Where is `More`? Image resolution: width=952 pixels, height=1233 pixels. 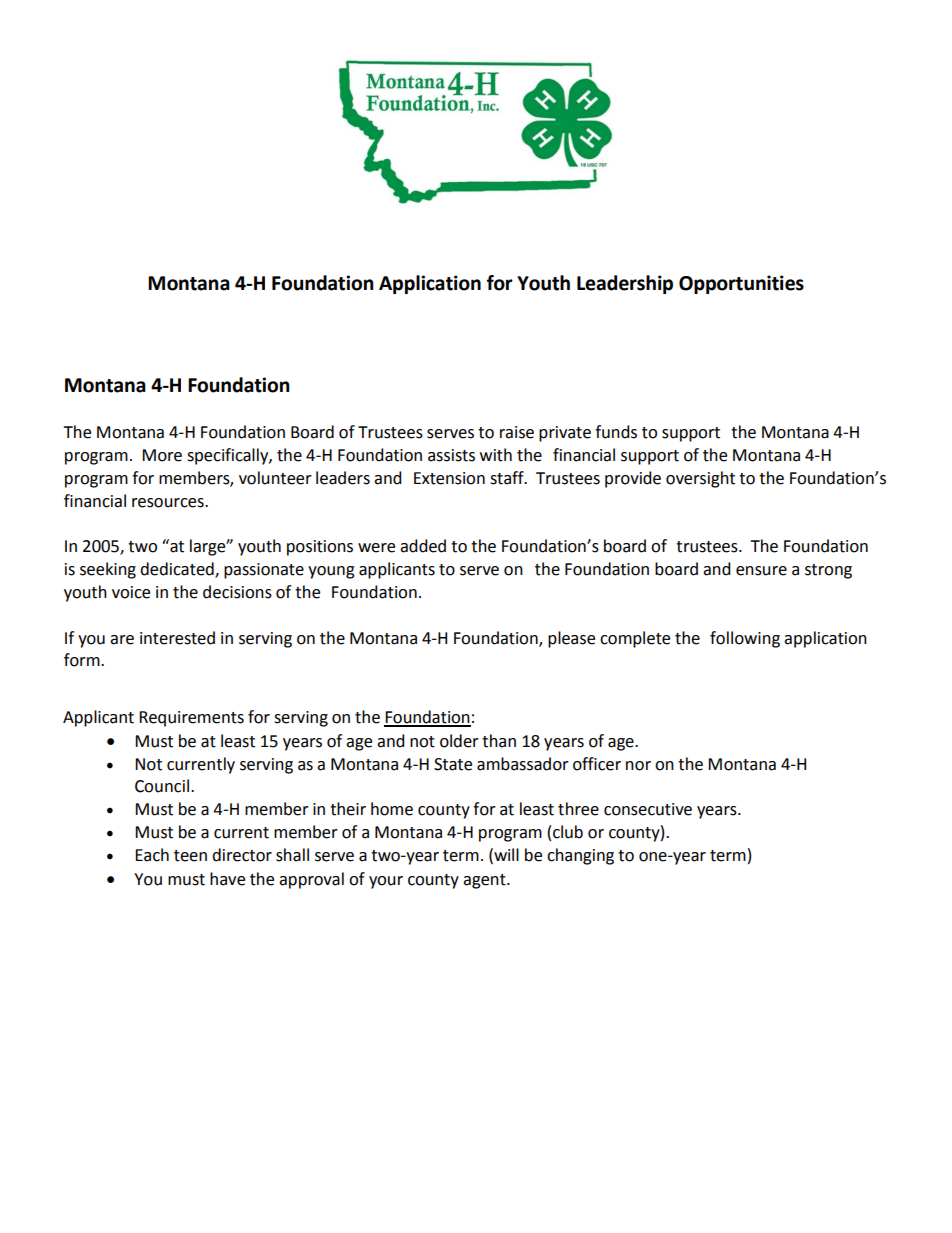 More is located at coordinates (162, 455).
